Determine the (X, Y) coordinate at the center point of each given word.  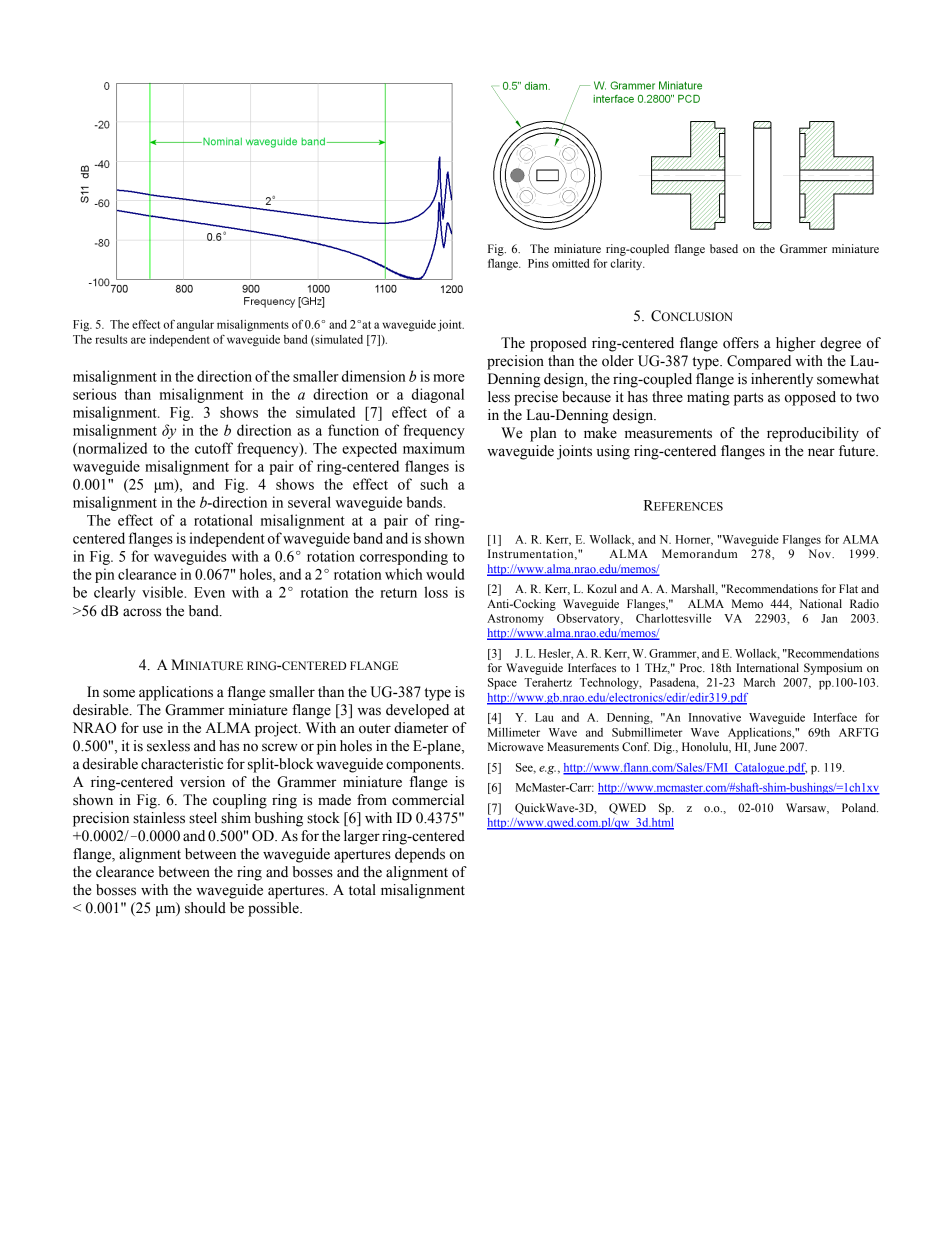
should (205, 908)
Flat (848, 588)
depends (420, 855)
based (724, 248)
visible (164, 592)
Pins (538, 263)
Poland (860, 807)
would (445, 574)
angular (195, 326)
